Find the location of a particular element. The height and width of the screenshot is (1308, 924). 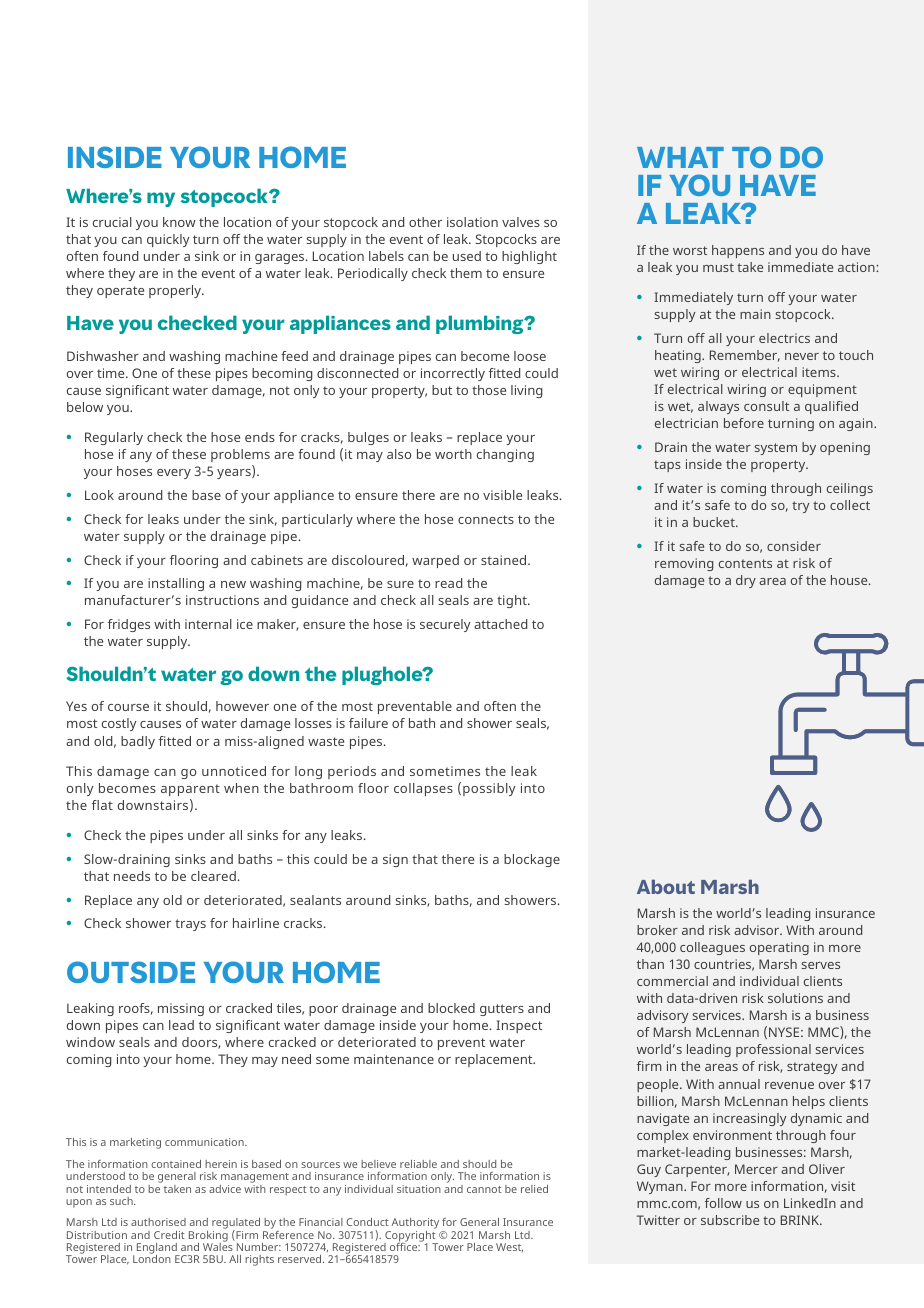

know is located at coordinates (179, 222).
